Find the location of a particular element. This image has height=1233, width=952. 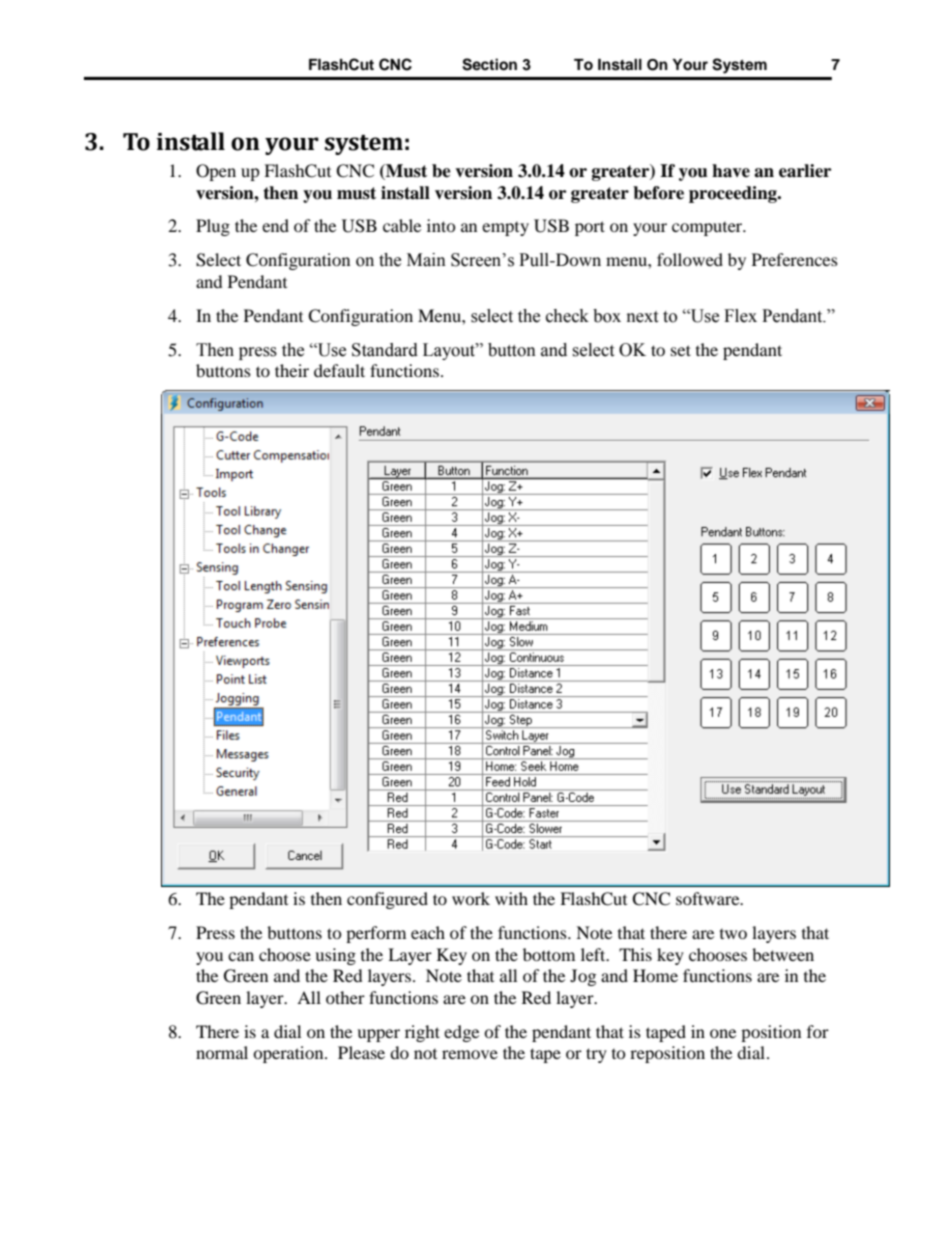

set is located at coordinates (681, 350).
